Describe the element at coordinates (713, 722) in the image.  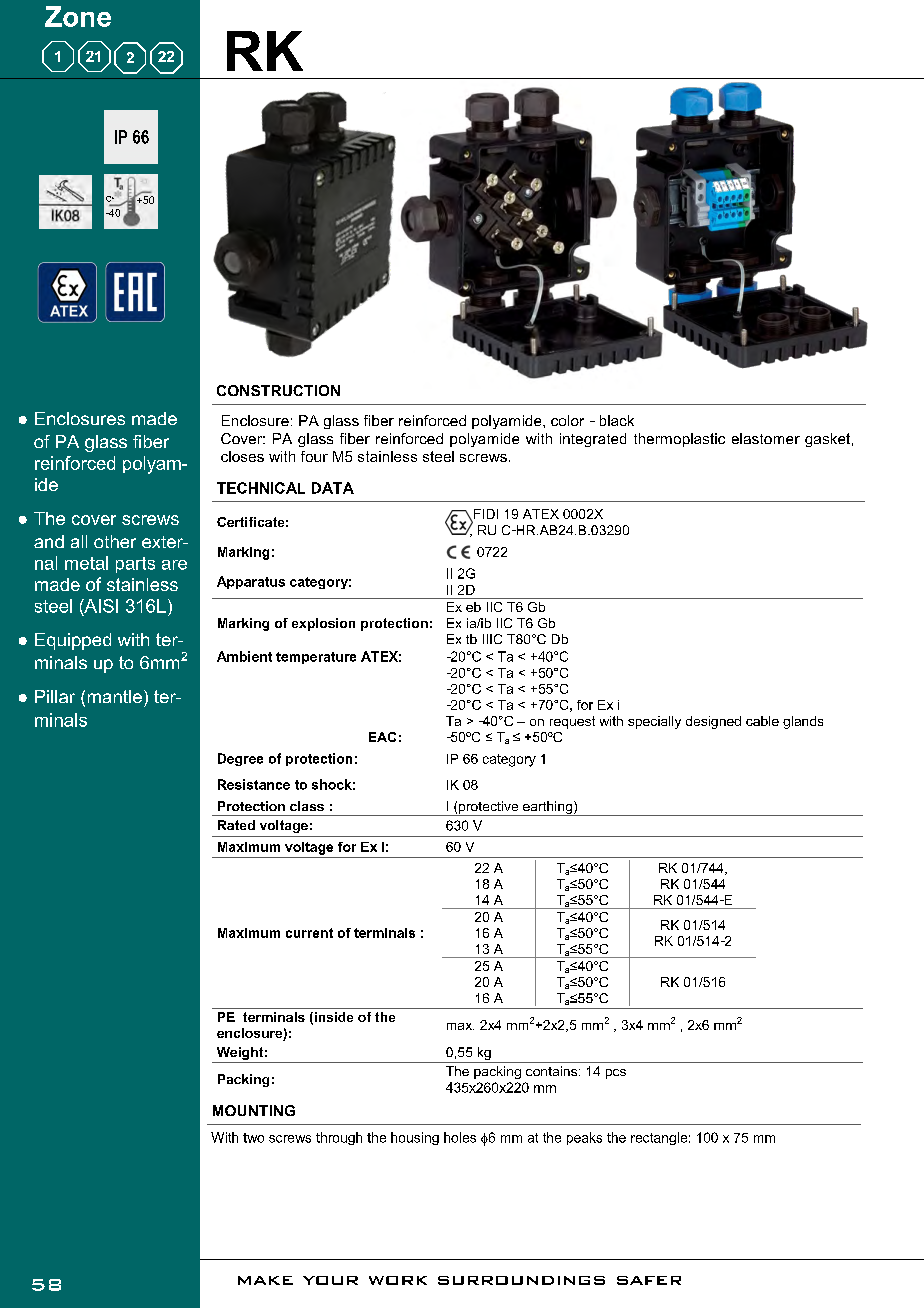
I see `designed` at that location.
